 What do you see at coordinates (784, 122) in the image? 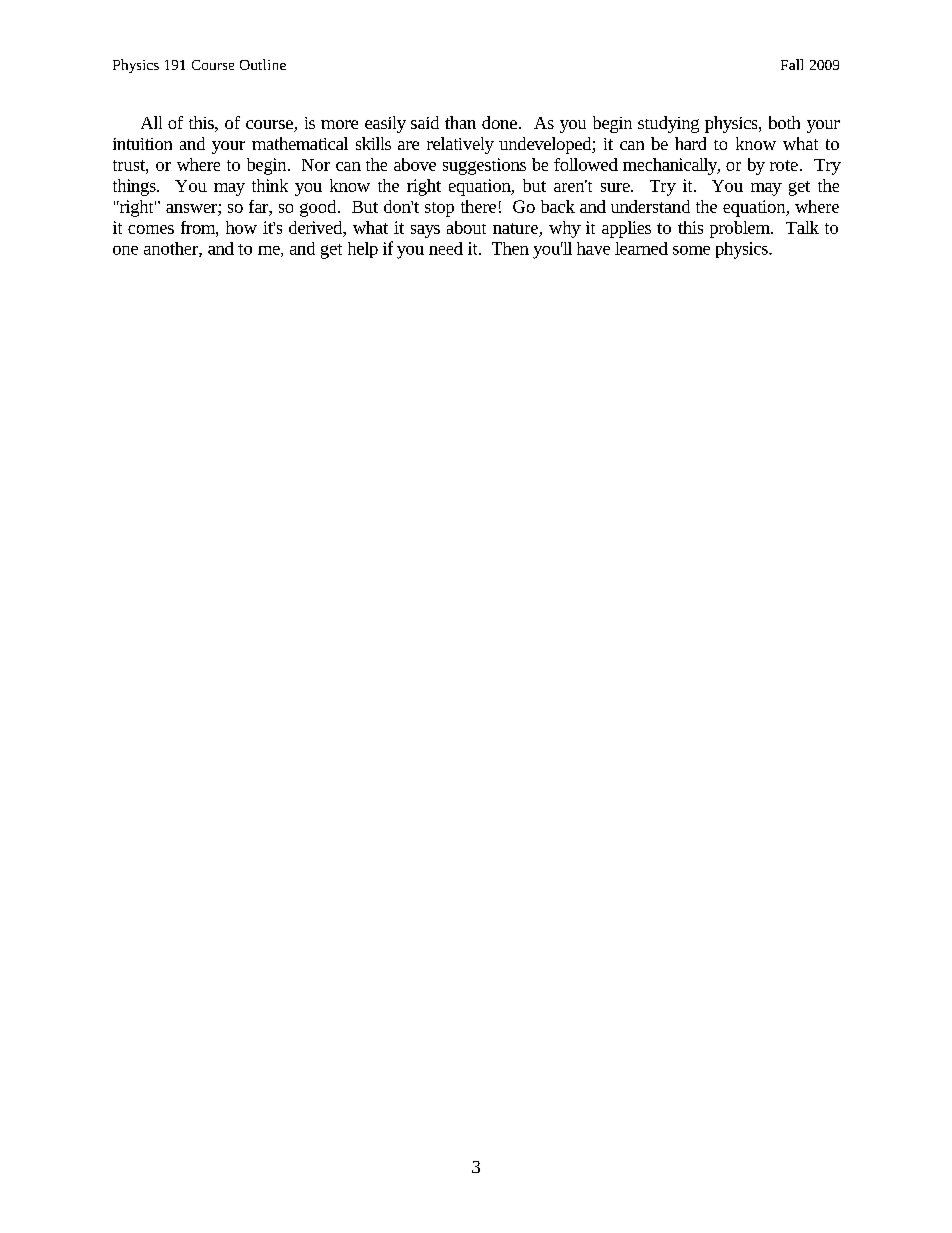
I see `both` at bounding box center [784, 122].
